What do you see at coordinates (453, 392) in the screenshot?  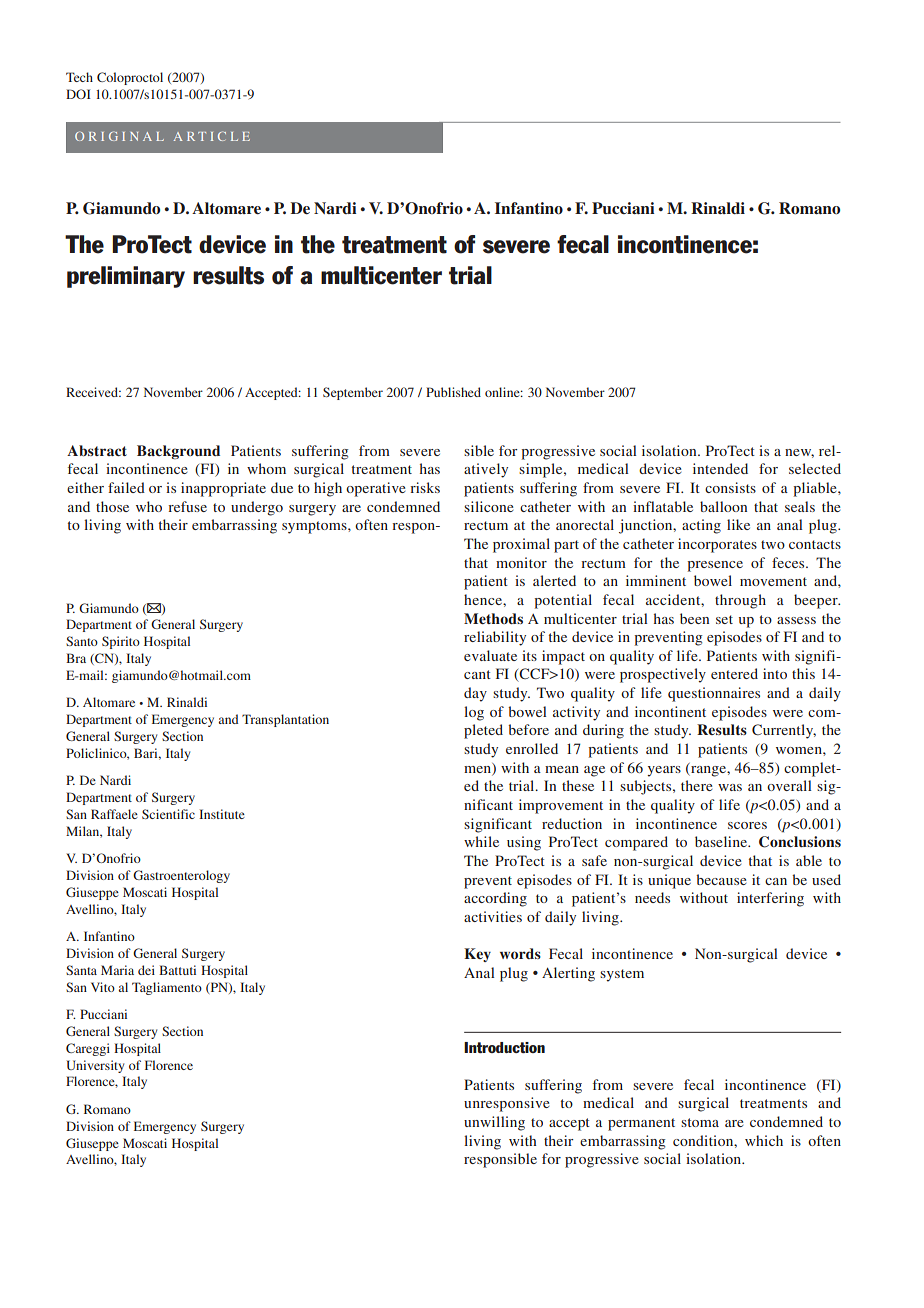 I see `Published` at bounding box center [453, 392].
